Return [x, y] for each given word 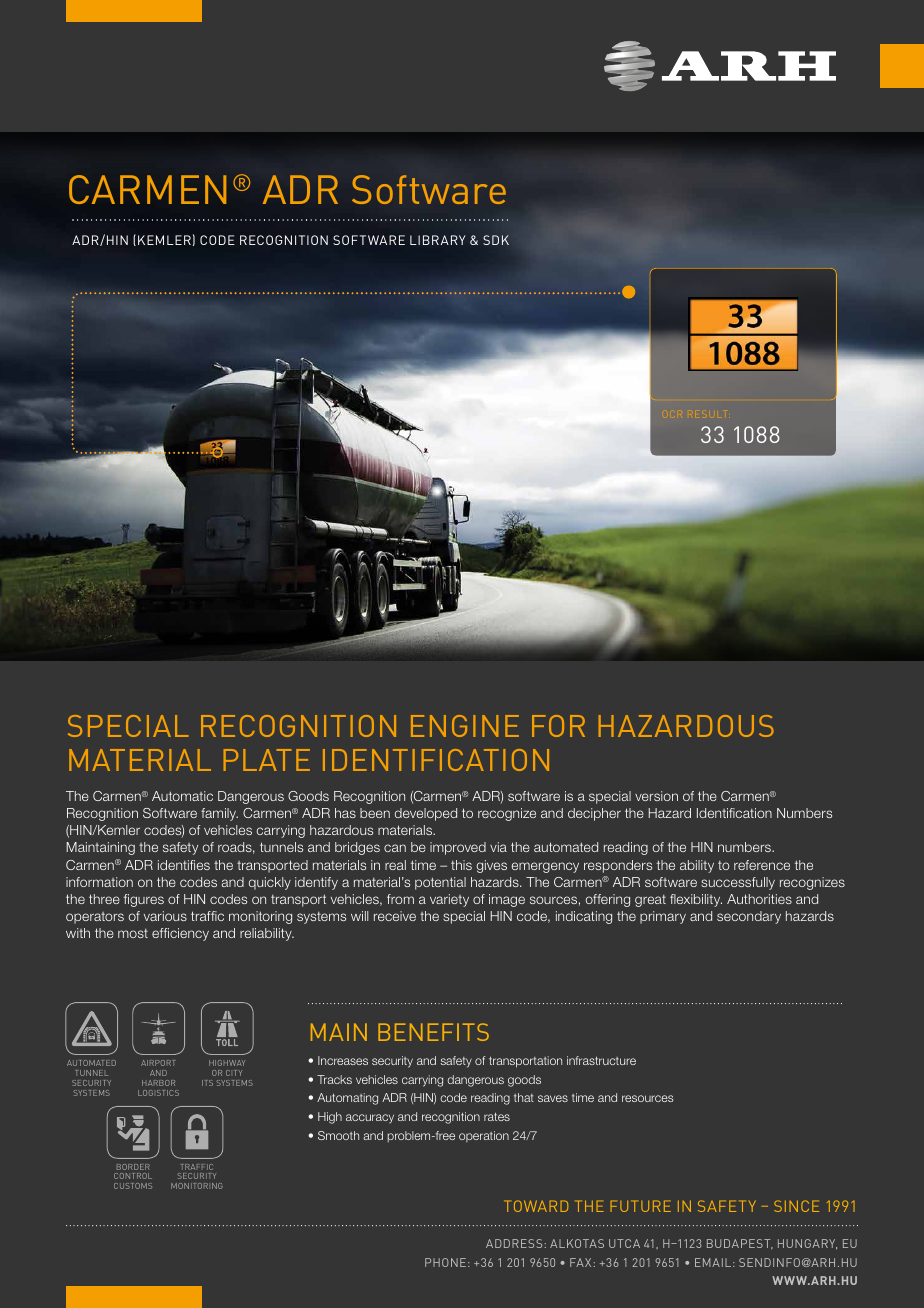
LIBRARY [438, 240]
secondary [749, 917]
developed [426, 814]
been [375, 813]
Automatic [182, 796]
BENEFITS [433, 1032]
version [656, 796]
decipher [594, 814]
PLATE [267, 760]
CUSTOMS [133, 1186]
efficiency [180, 934]
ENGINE [465, 726]
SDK [496, 240]
